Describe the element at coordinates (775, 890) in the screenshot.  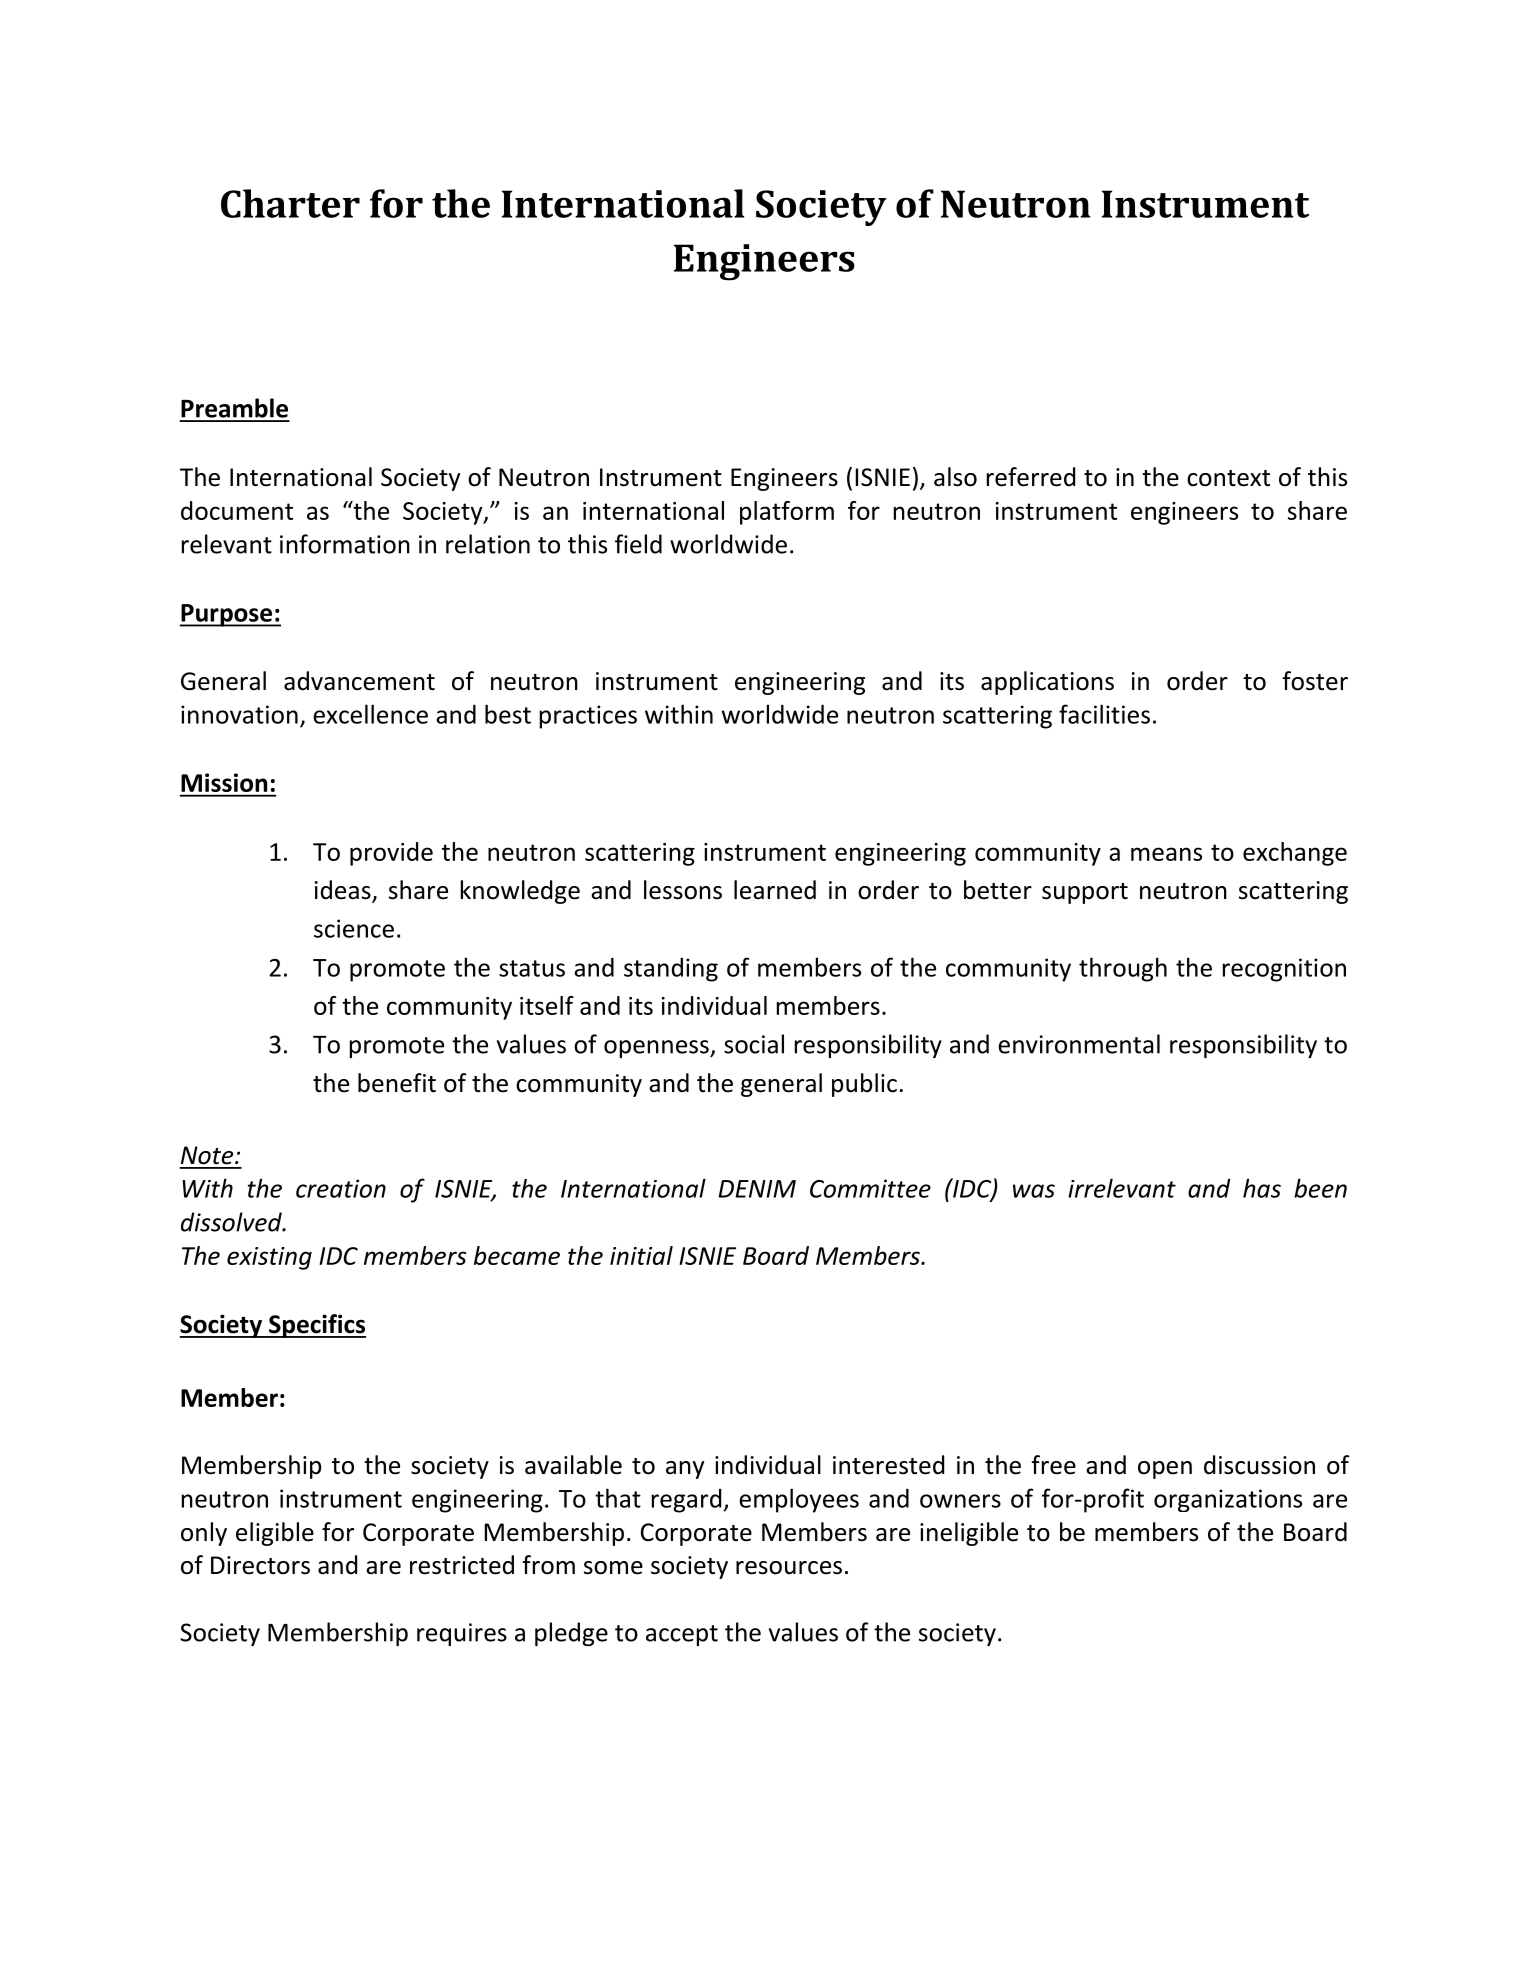
I see `learned` at that location.
